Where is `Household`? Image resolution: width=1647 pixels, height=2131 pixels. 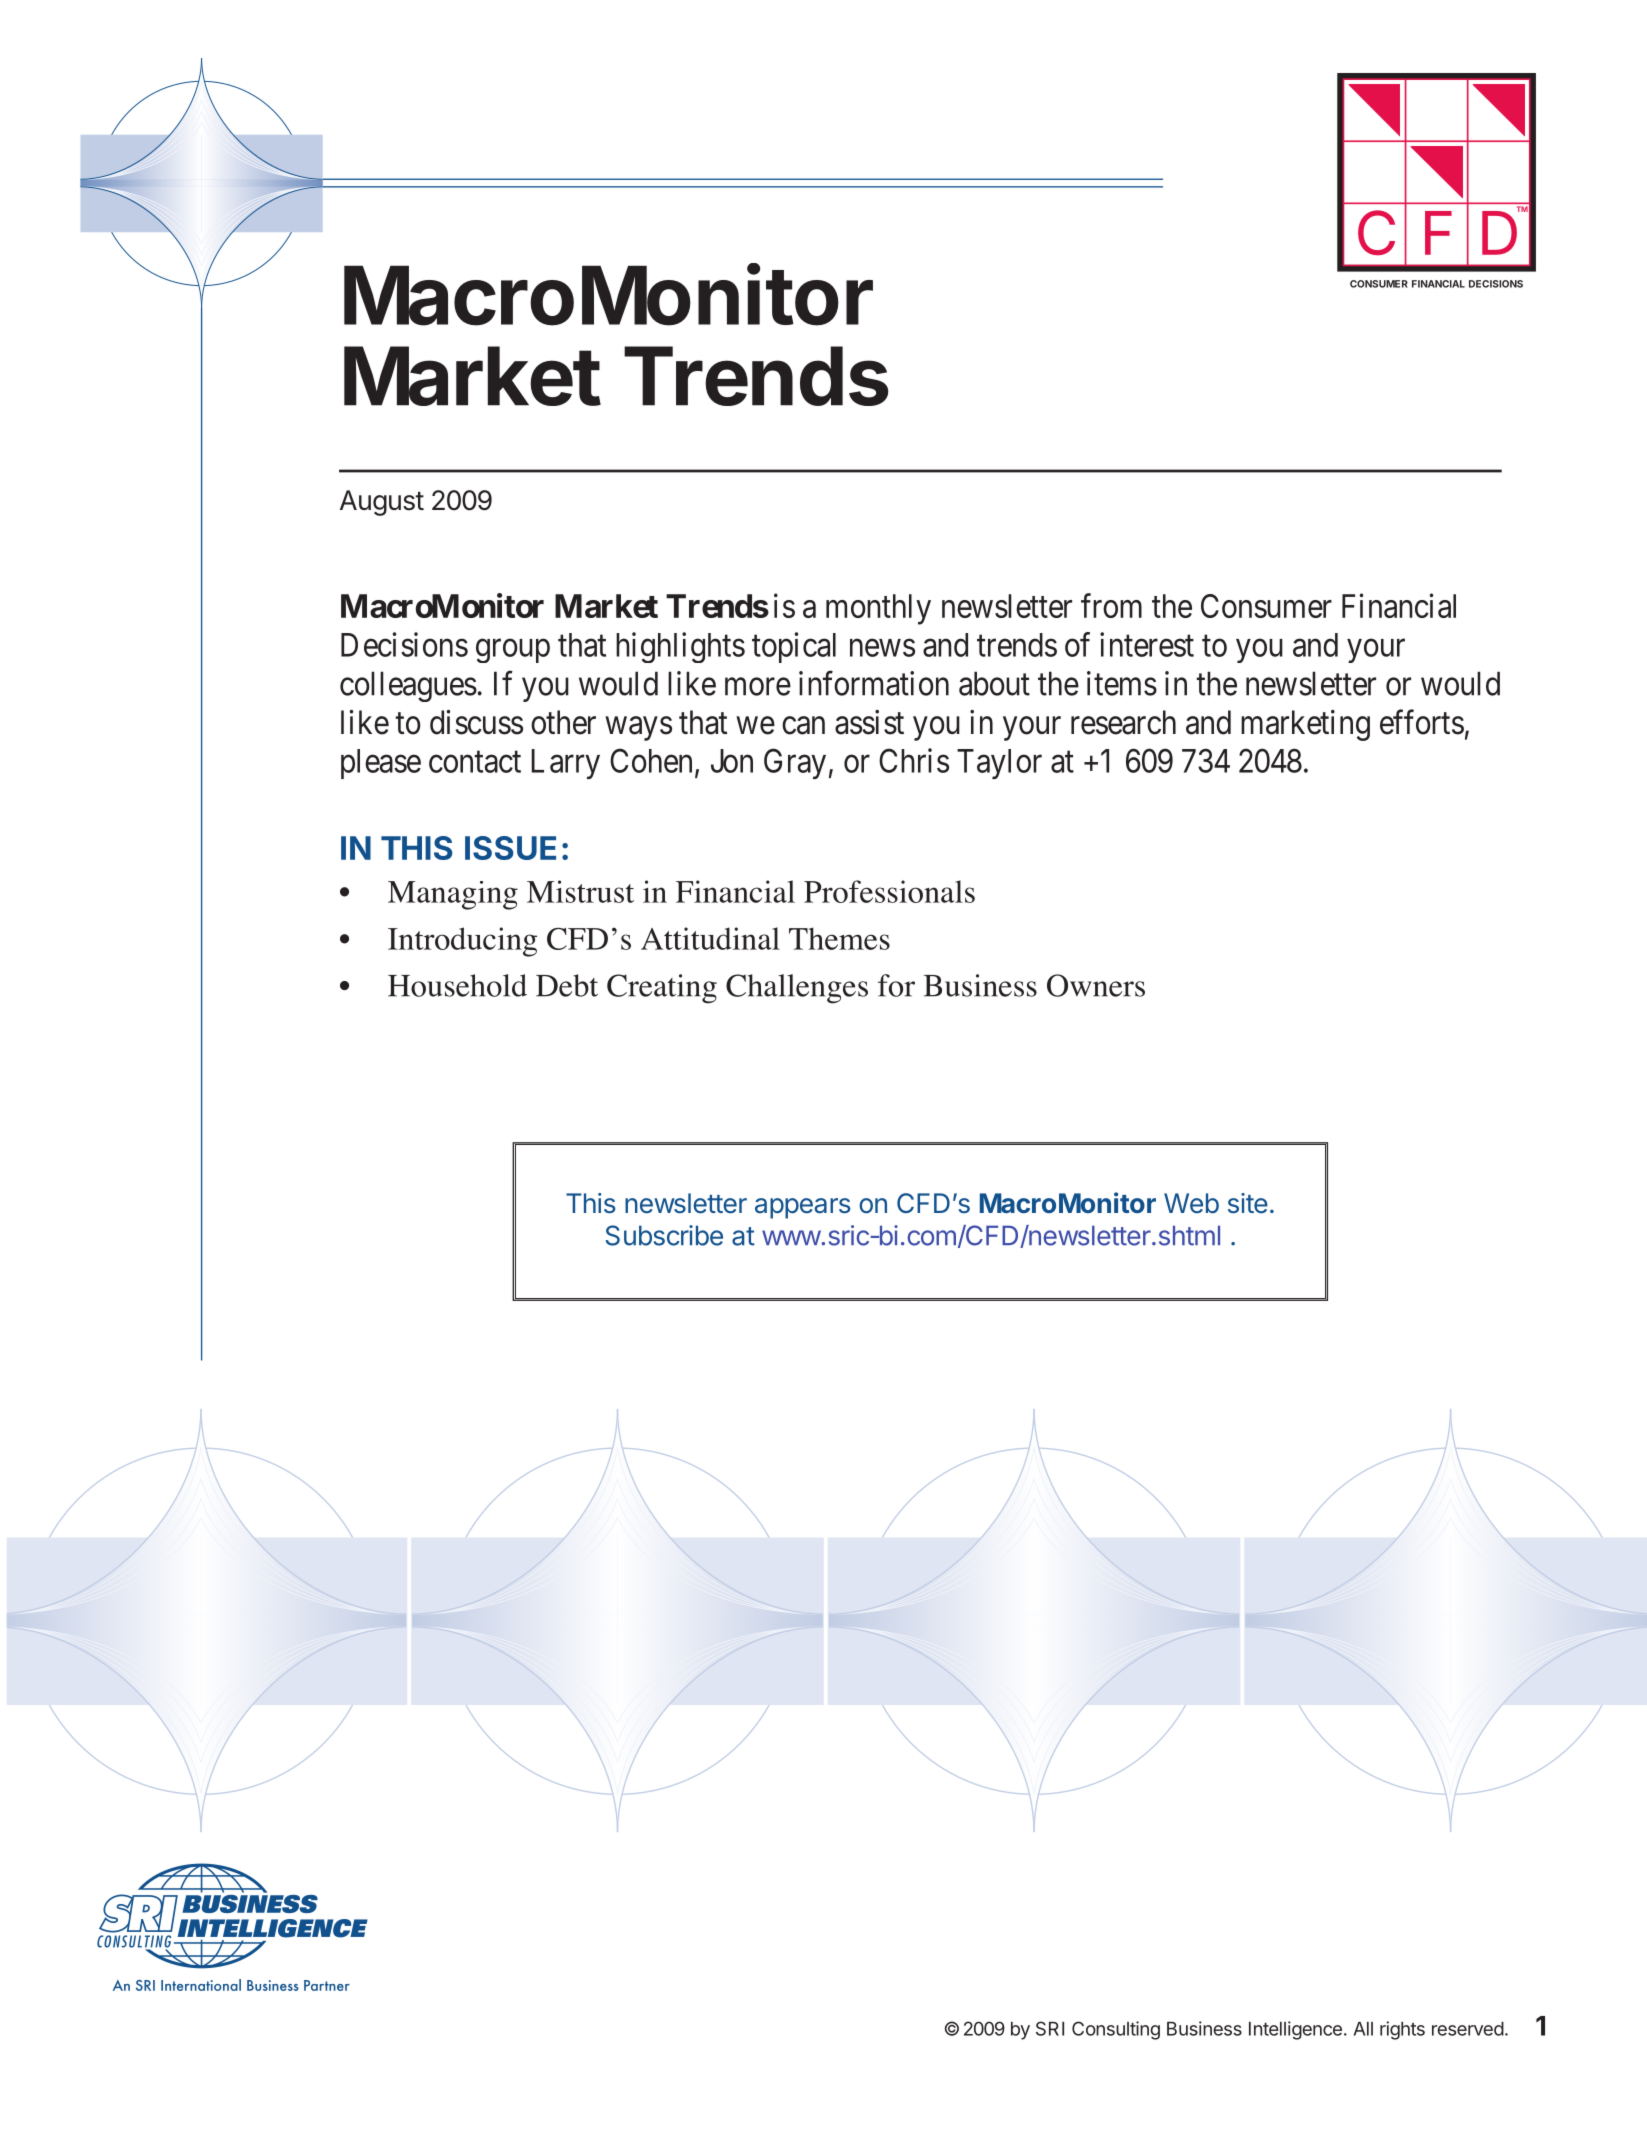 Household is located at coordinates (457, 985).
